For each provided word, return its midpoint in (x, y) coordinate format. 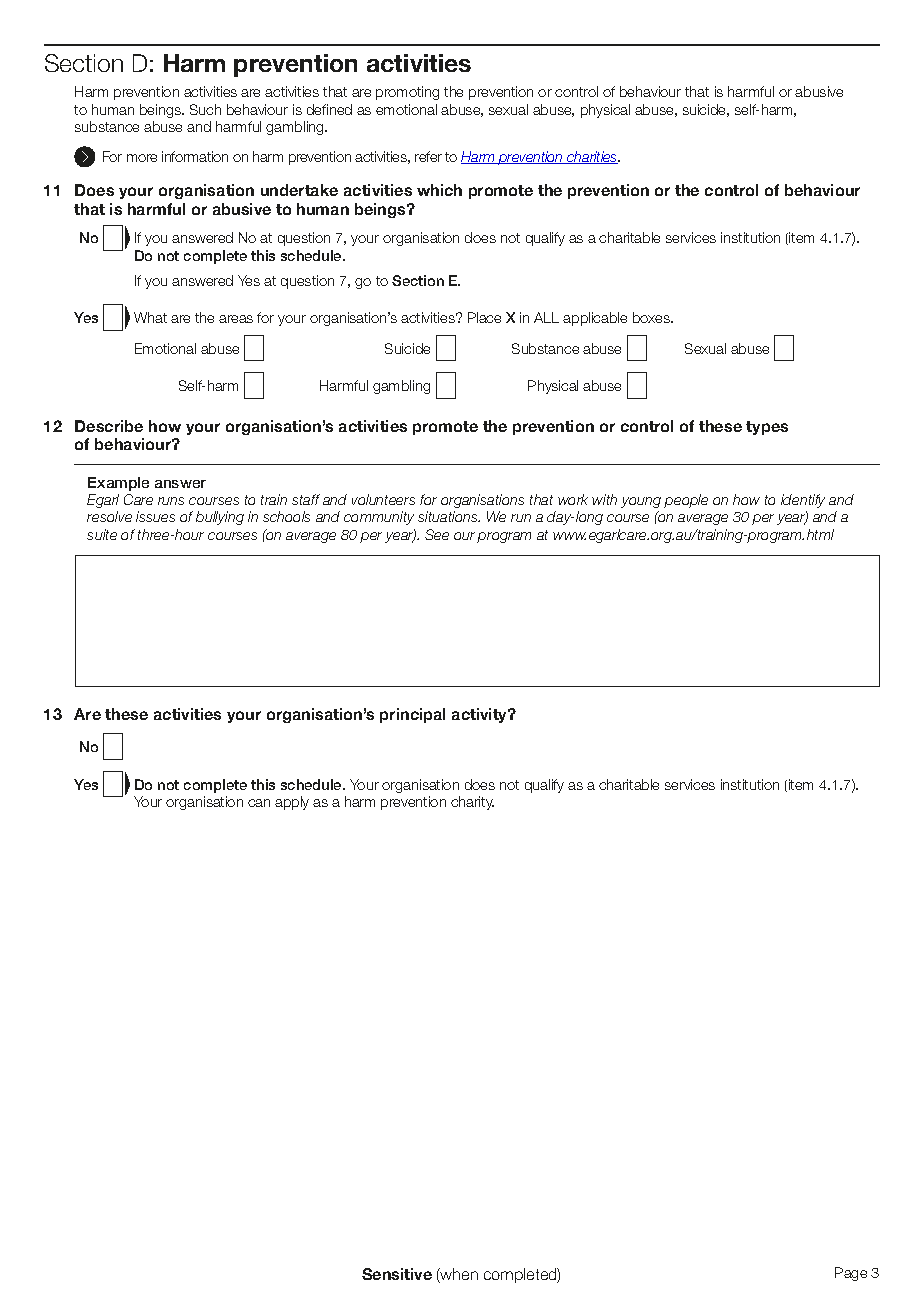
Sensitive (397, 1274)
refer (428, 156)
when (458, 1275)
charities (592, 157)
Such (205, 109)
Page (851, 1274)
